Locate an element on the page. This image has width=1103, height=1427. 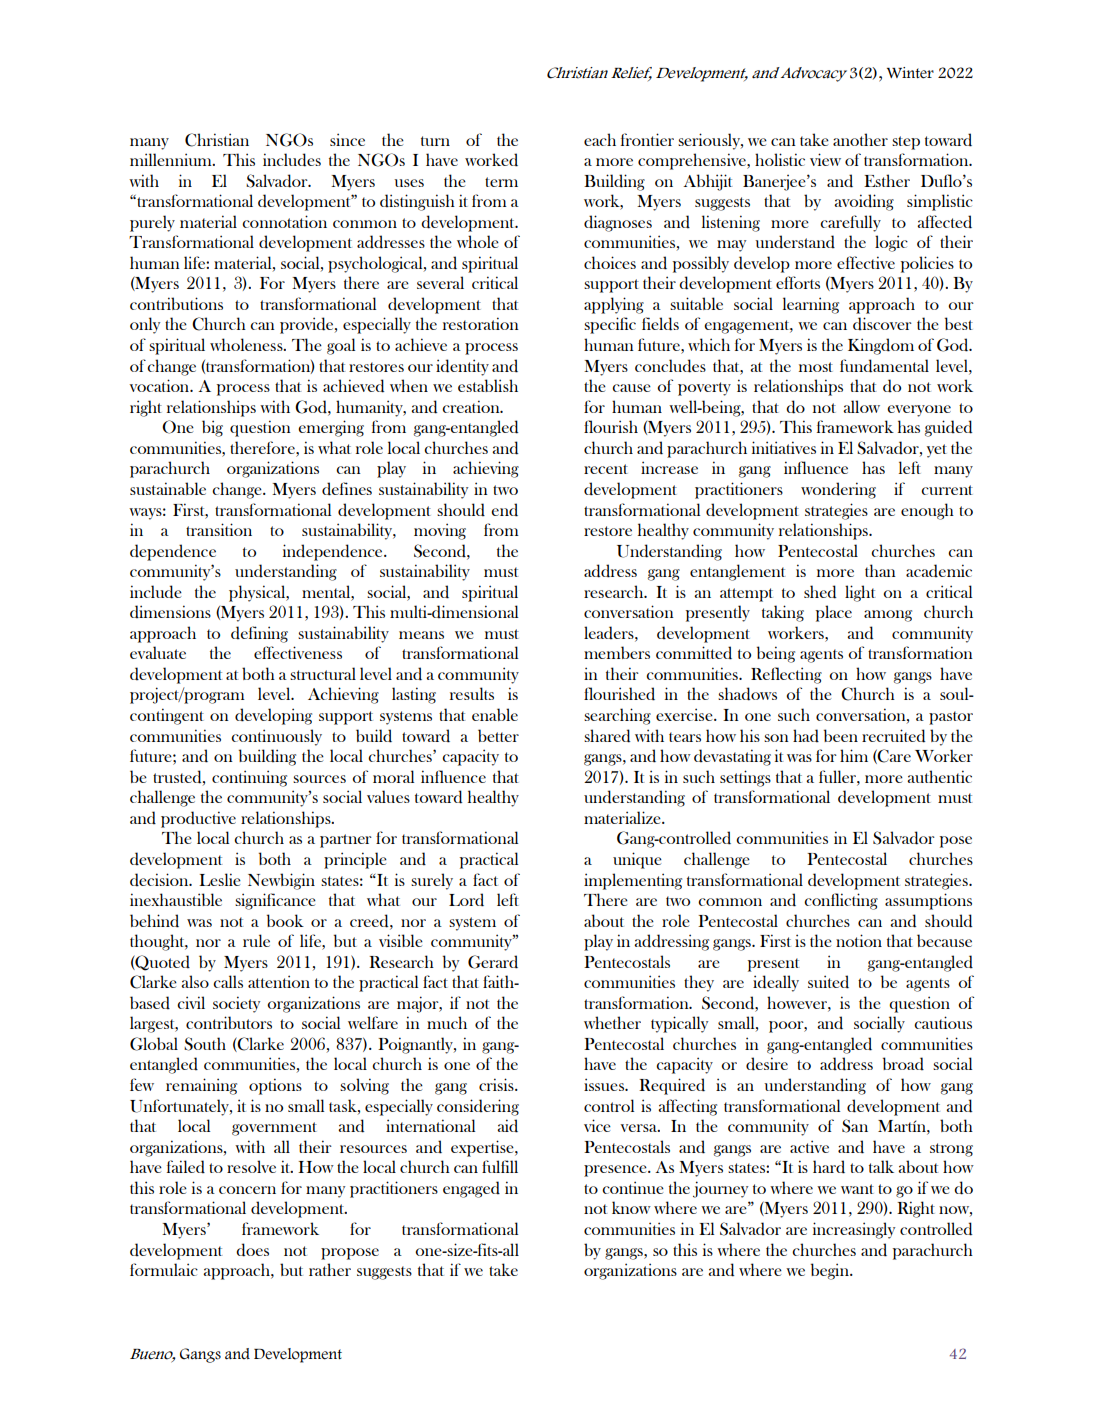
millennium is located at coordinates (172, 159).
